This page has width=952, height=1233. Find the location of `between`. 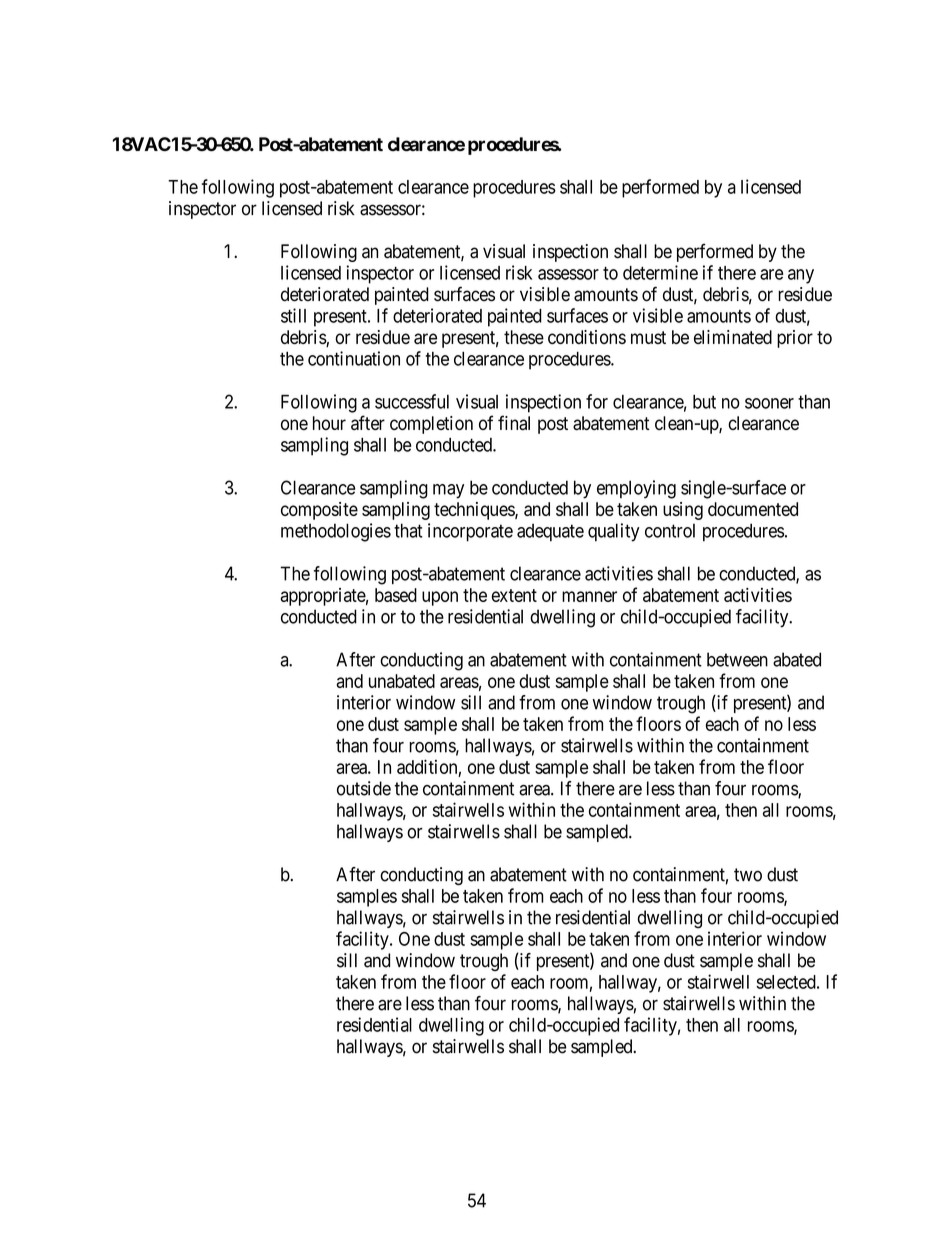

between is located at coordinates (737, 659).
